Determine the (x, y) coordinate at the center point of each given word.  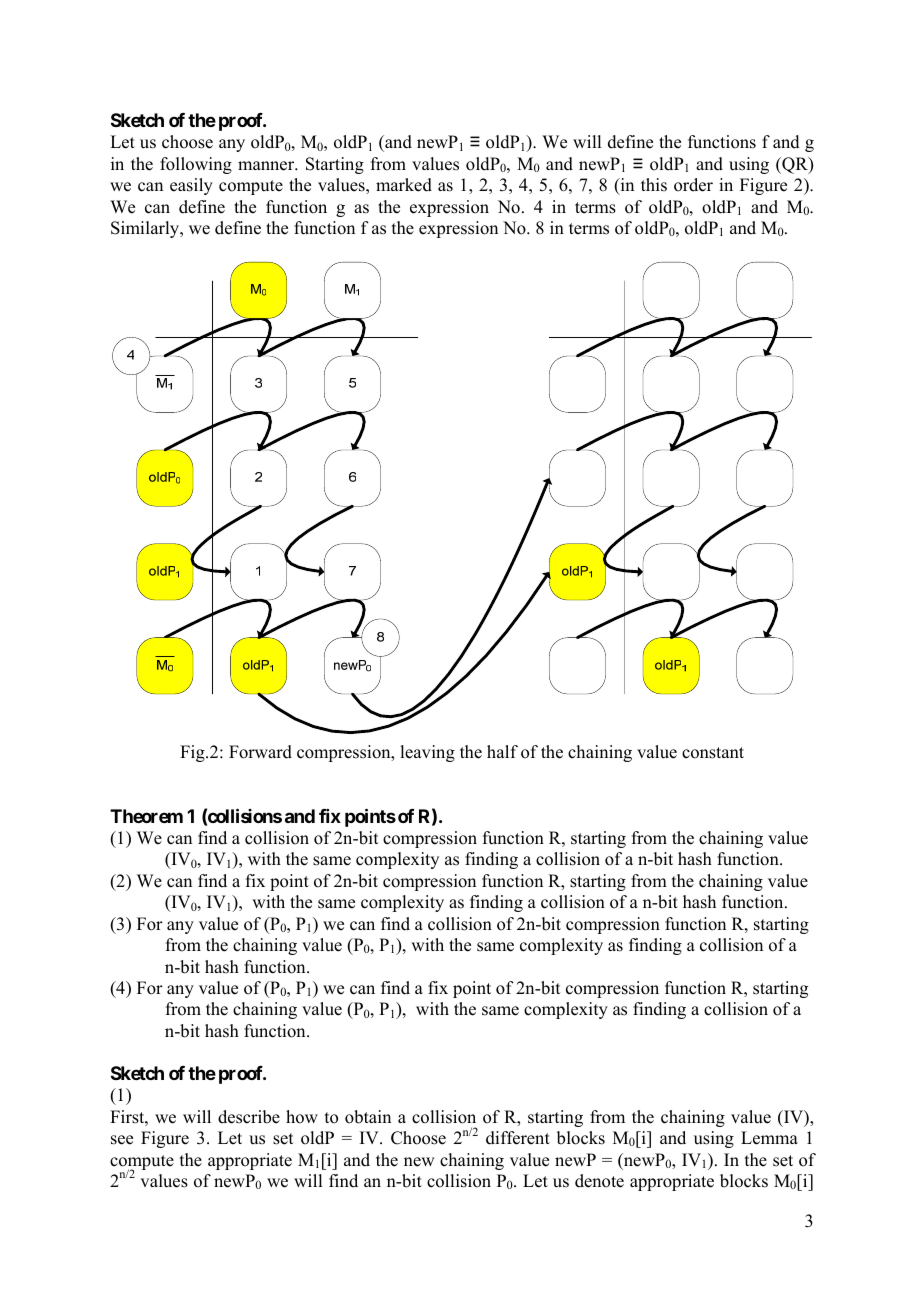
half (502, 751)
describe (249, 1117)
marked (404, 185)
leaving (427, 753)
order (693, 185)
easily (191, 186)
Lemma (769, 1138)
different (518, 1138)
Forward (260, 752)
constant (713, 753)
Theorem (146, 816)
